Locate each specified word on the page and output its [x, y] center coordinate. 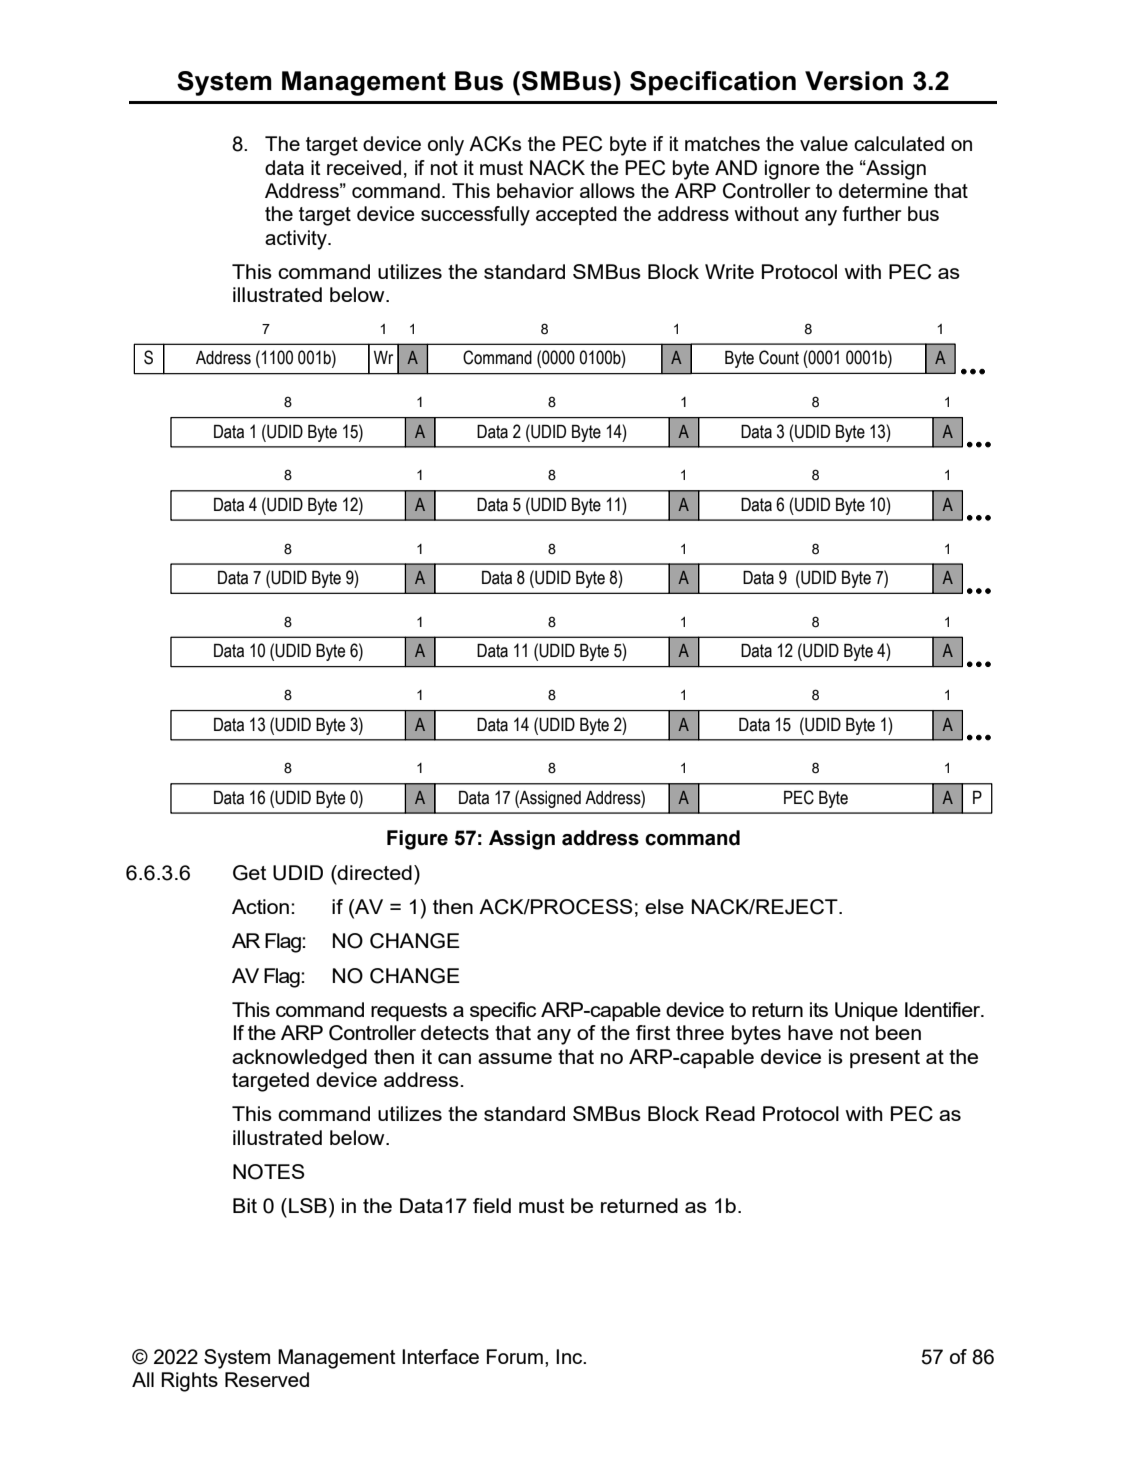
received [364, 167]
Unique [866, 1011]
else [664, 906]
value [824, 143]
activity [297, 240]
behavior [535, 190]
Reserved [267, 1379]
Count [779, 357]
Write [729, 271]
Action [260, 906]
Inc [570, 1356]
